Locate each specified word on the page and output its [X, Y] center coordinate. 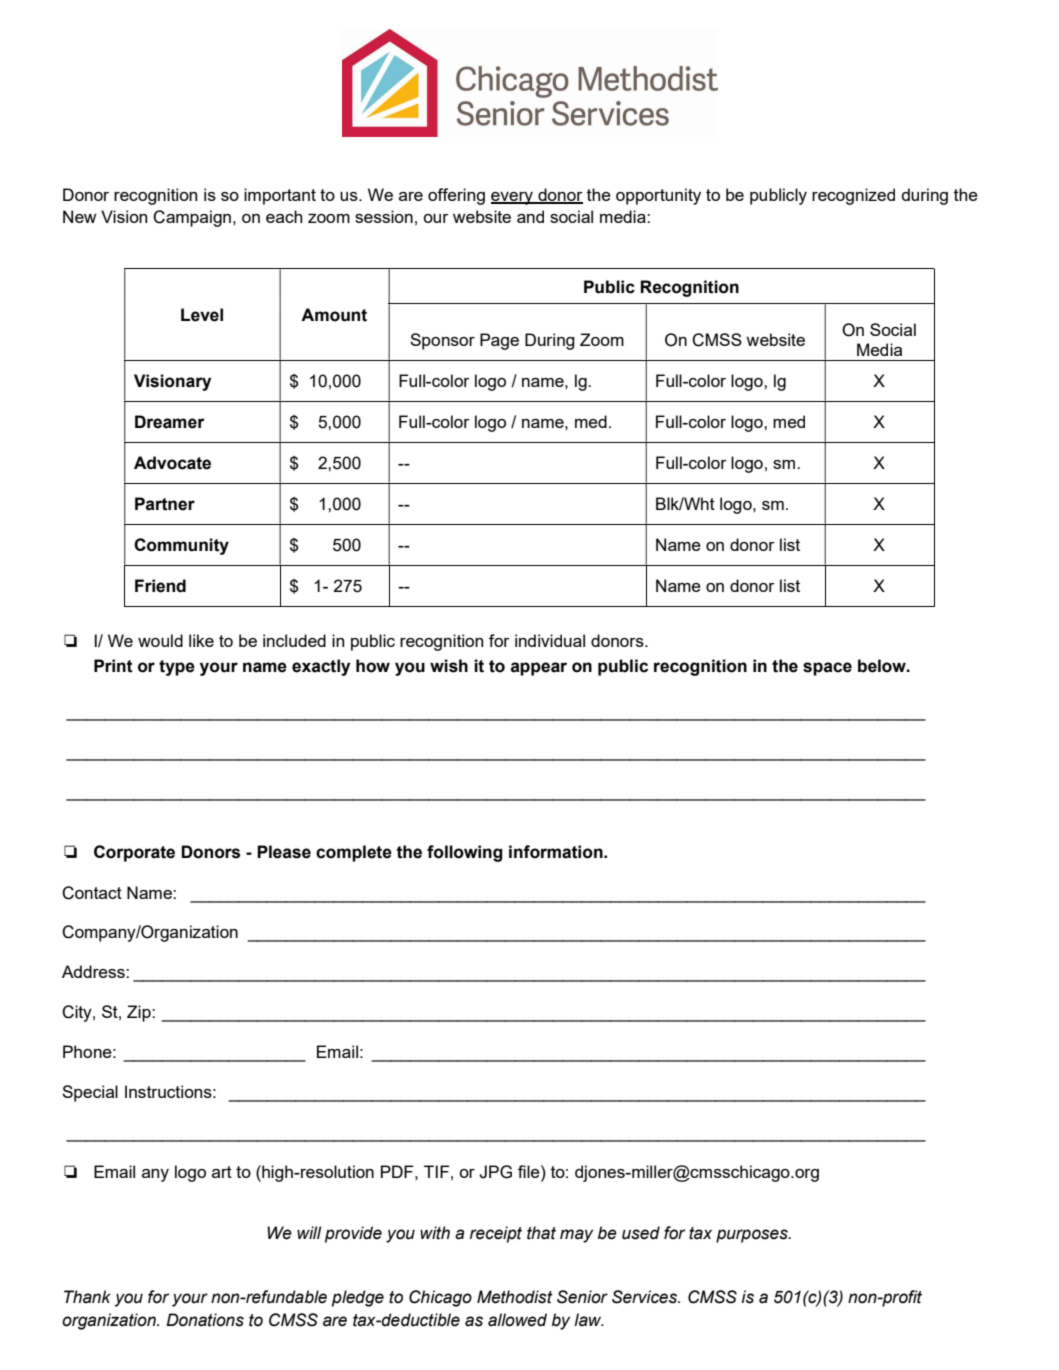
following [465, 853]
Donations [205, 1320]
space [827, 669]
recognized [853, 196]
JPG [495, 1172]
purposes [753, 1236]
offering [456, 196]
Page [499, 341]
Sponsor [442, 341]
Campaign [192, 218]
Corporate [134, 853]
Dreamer [170, 422]
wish [449, 666]
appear [539, 669]
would [160, 640]
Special [90, 1093]
